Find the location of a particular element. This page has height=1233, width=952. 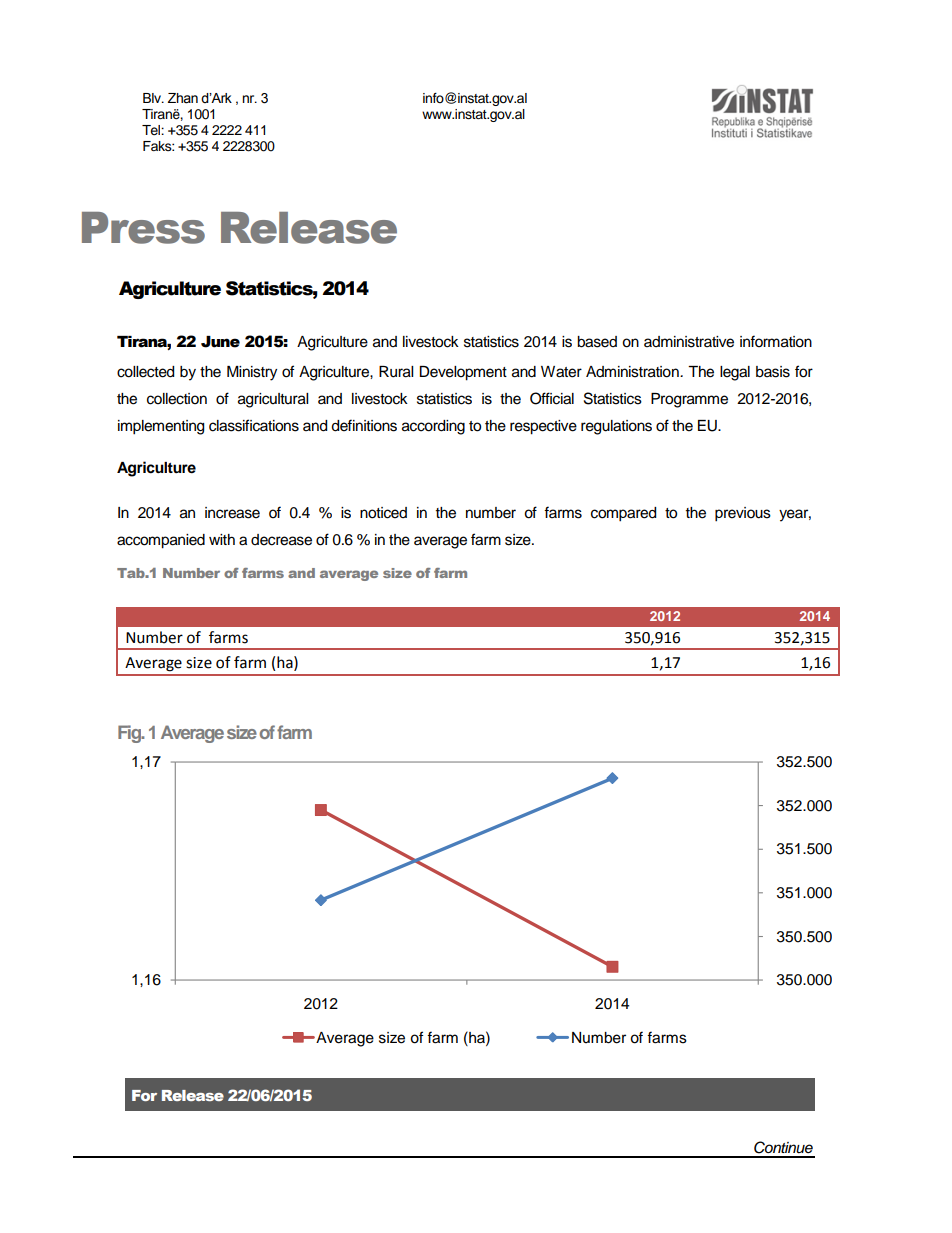

decrease is located at coordinates (281, 540).
